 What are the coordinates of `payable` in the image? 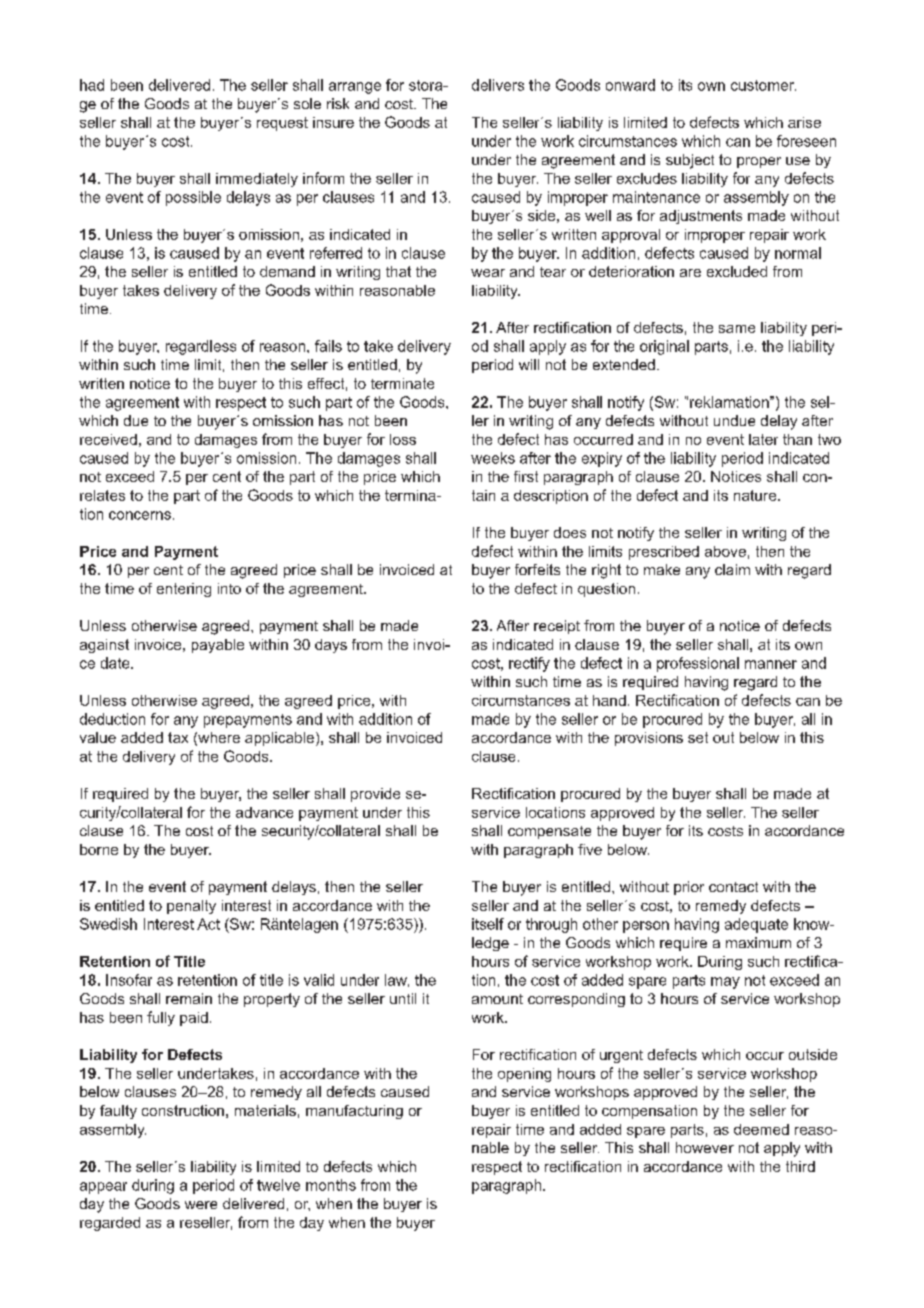 It's located at (218, 646).
